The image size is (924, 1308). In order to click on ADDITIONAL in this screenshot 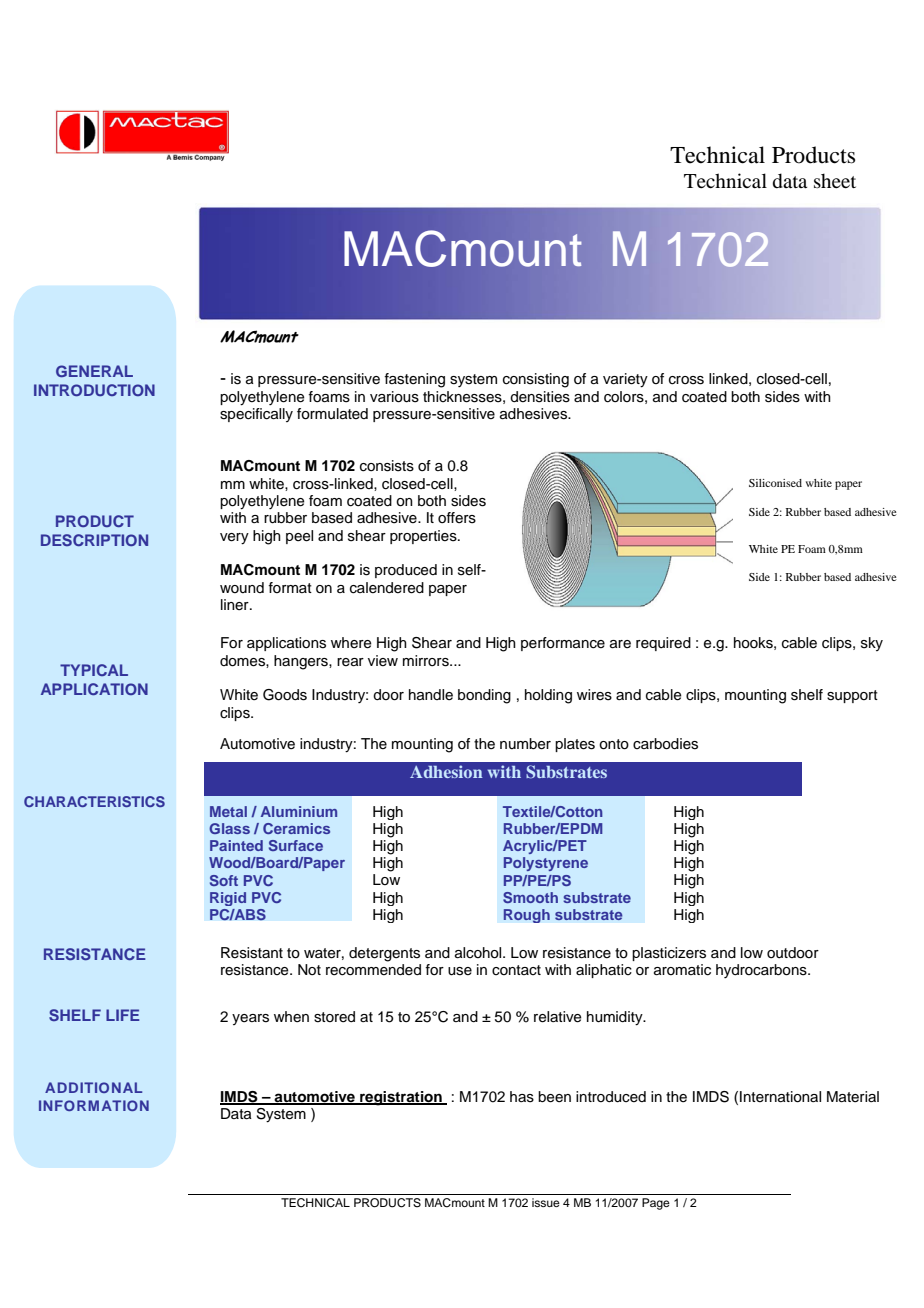, I will do `click(93, 1087)`.
